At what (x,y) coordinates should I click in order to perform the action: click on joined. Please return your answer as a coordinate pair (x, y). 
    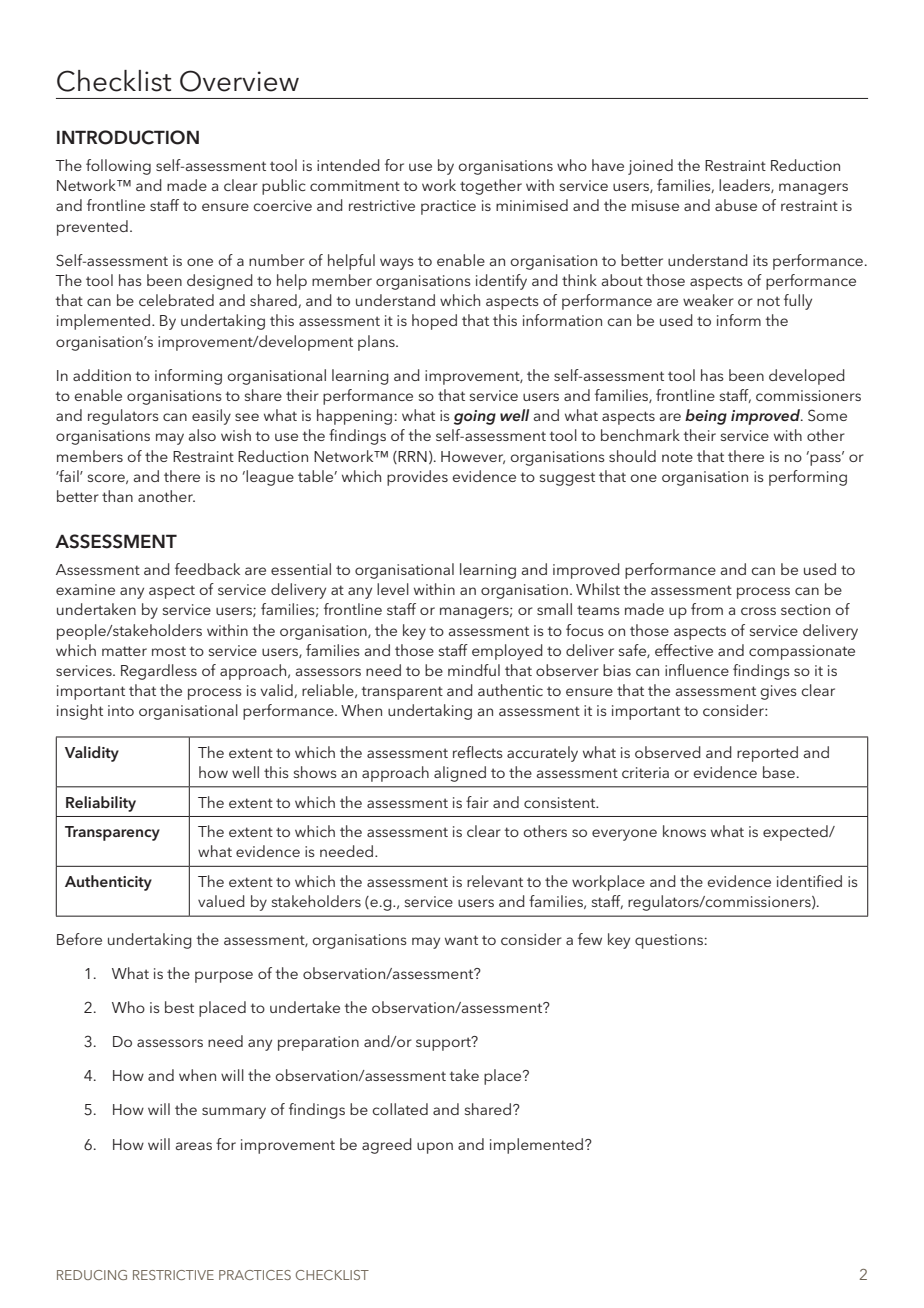
    Looking at the image, I should click on (650, 167).
